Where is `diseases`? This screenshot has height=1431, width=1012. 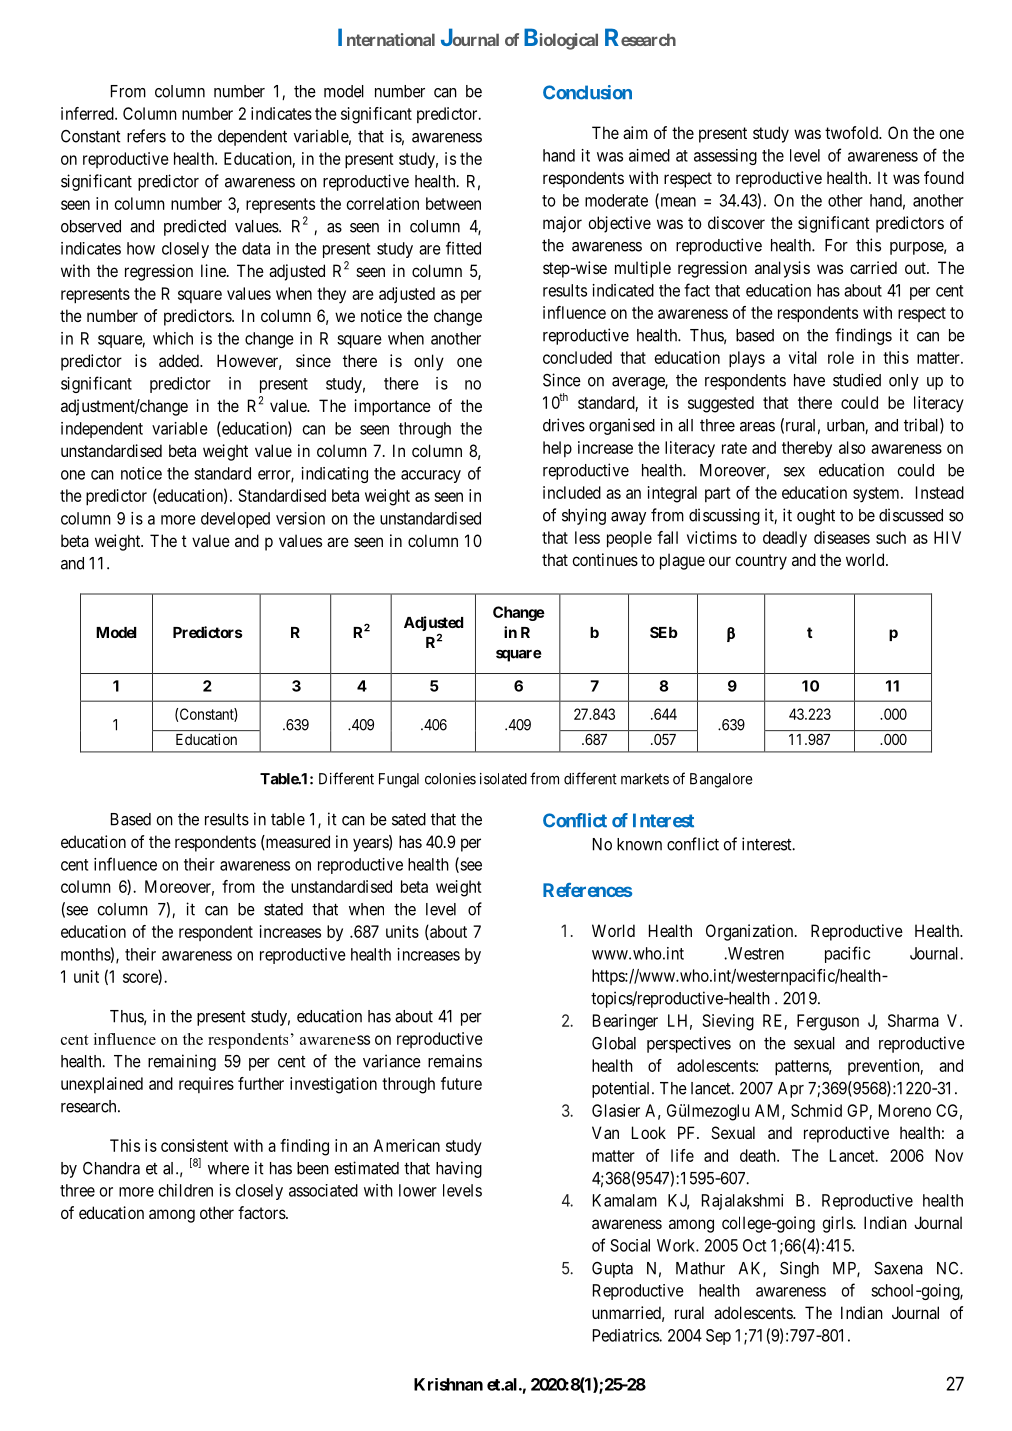 diseases is located at coordinates (842, 537).
